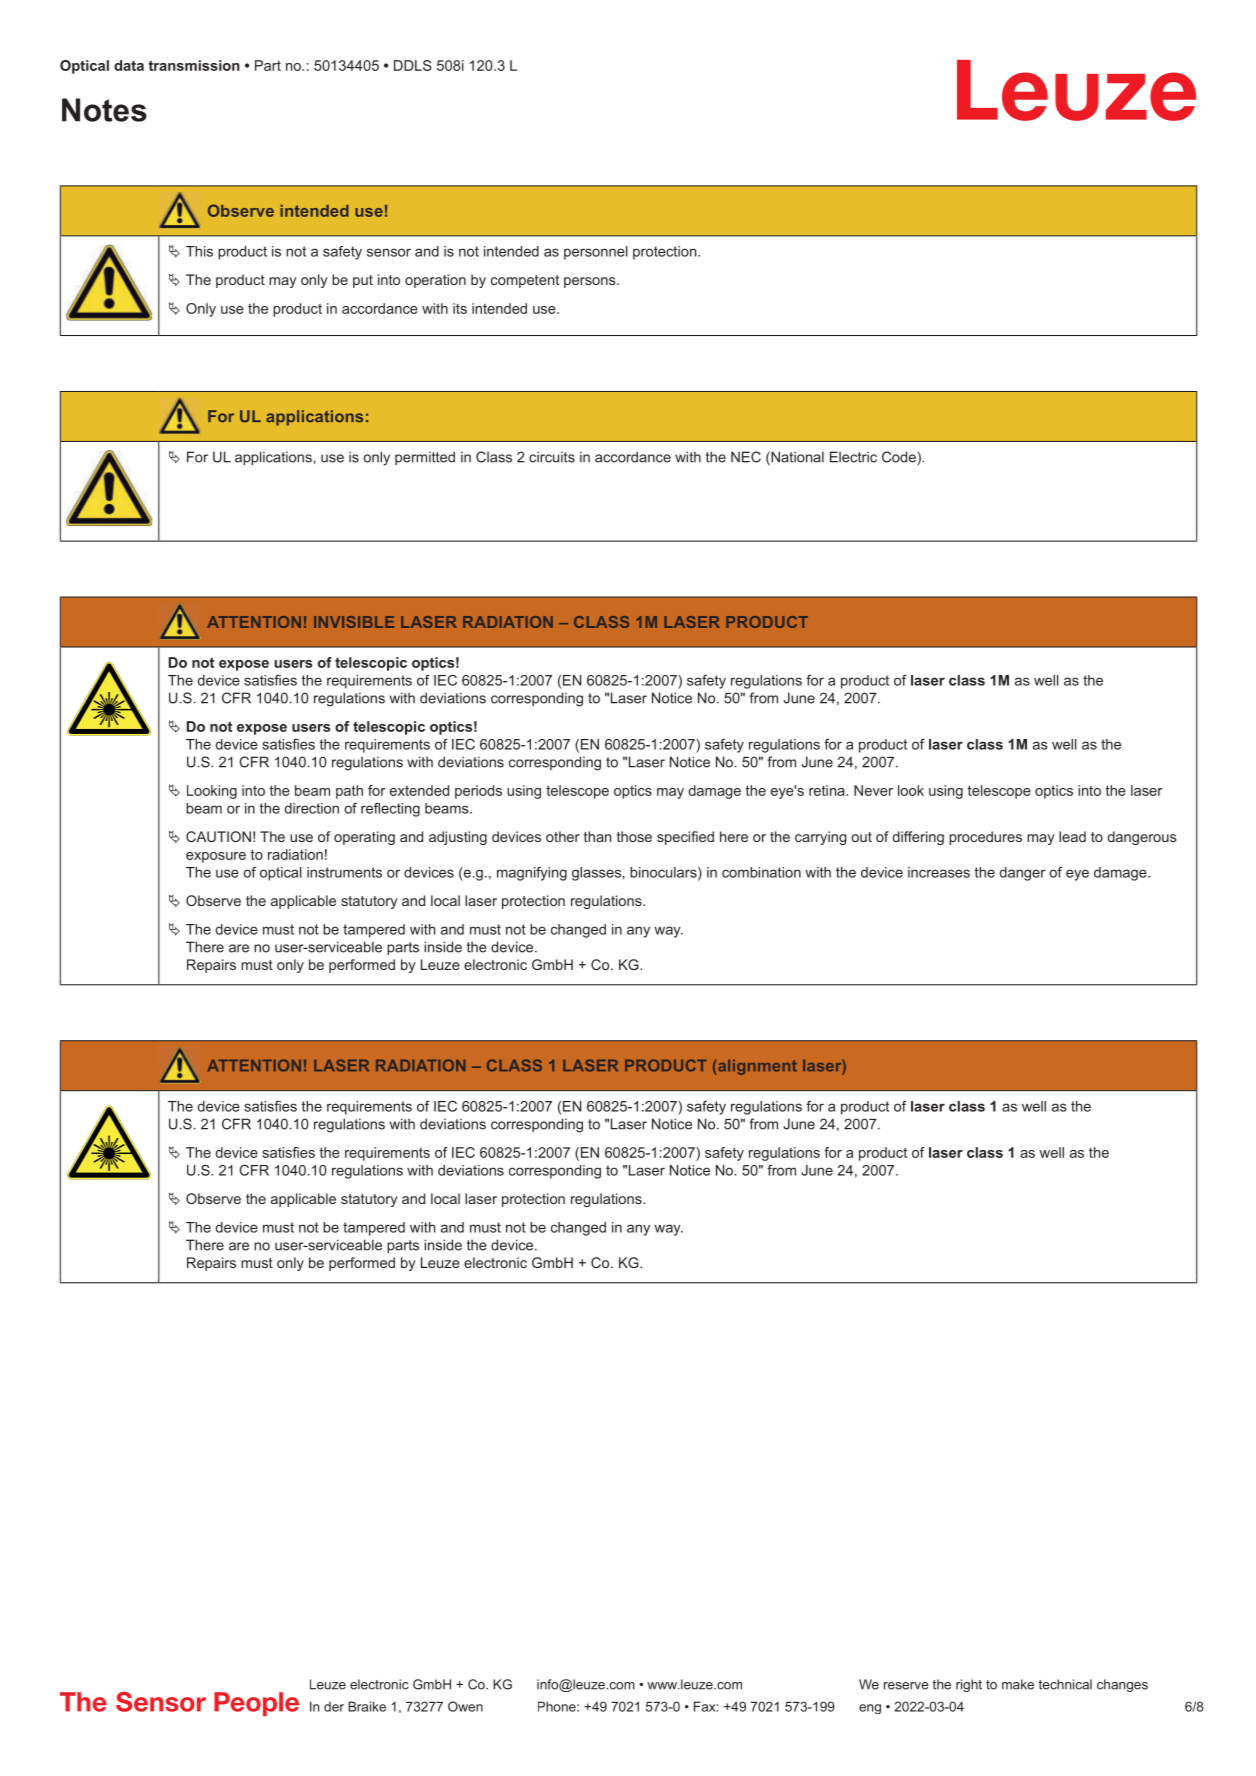 Image resolution: width=1256 pixels, height=1776 pixels. I want to click on make, so click(1018, 1684).
